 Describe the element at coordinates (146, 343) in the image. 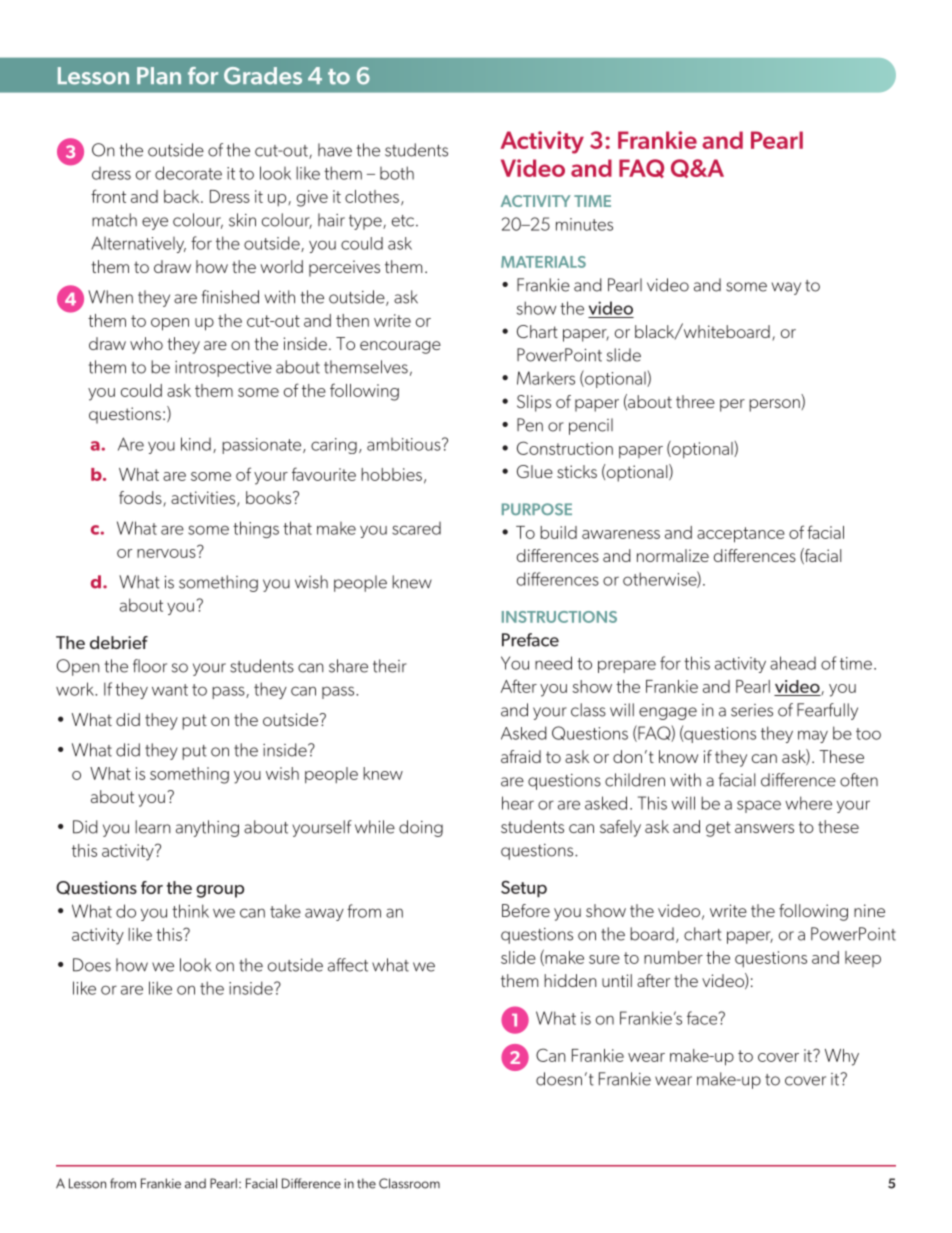

I see `who` at that location.
